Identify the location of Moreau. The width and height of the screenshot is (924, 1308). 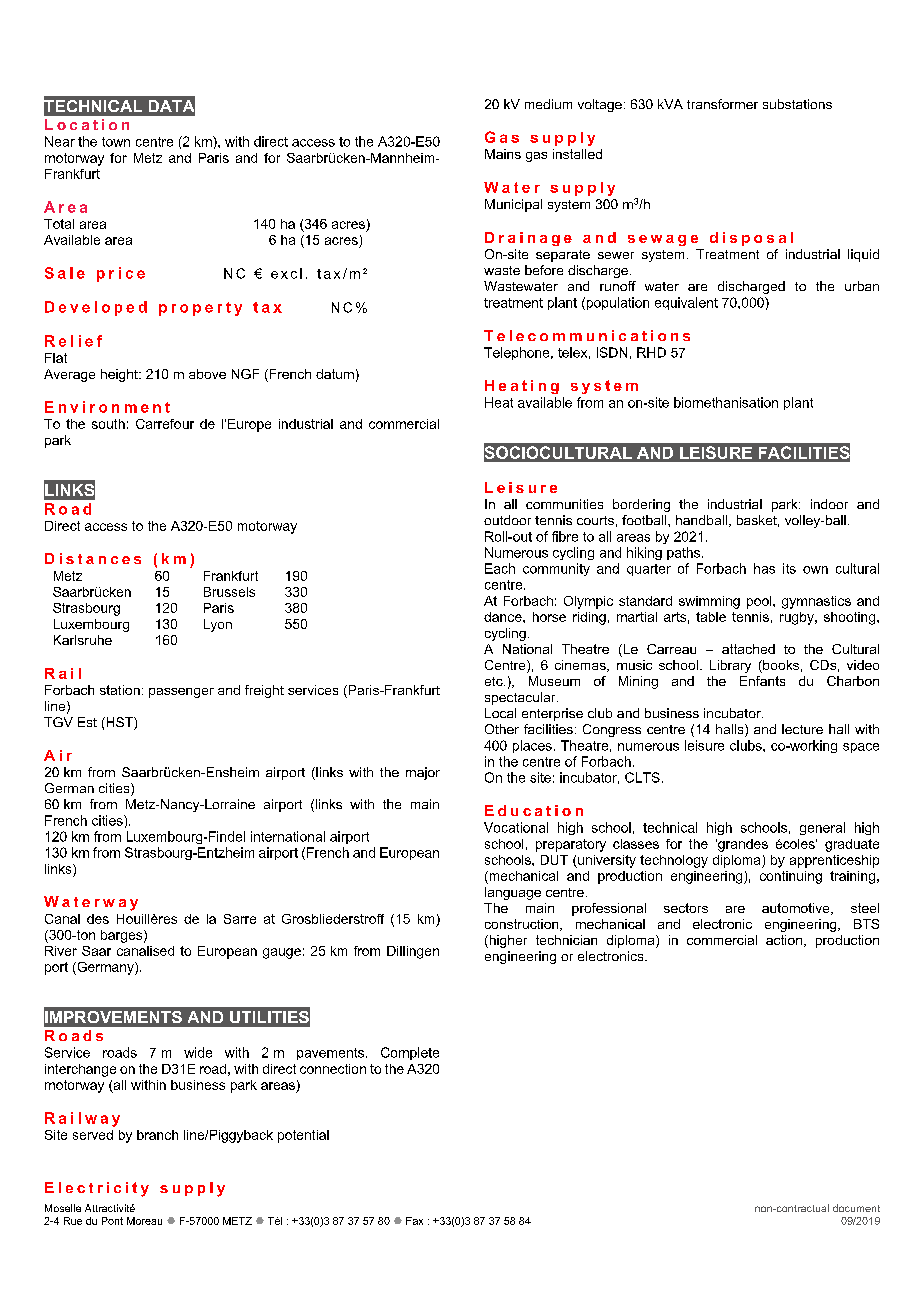
(144, 1221).
